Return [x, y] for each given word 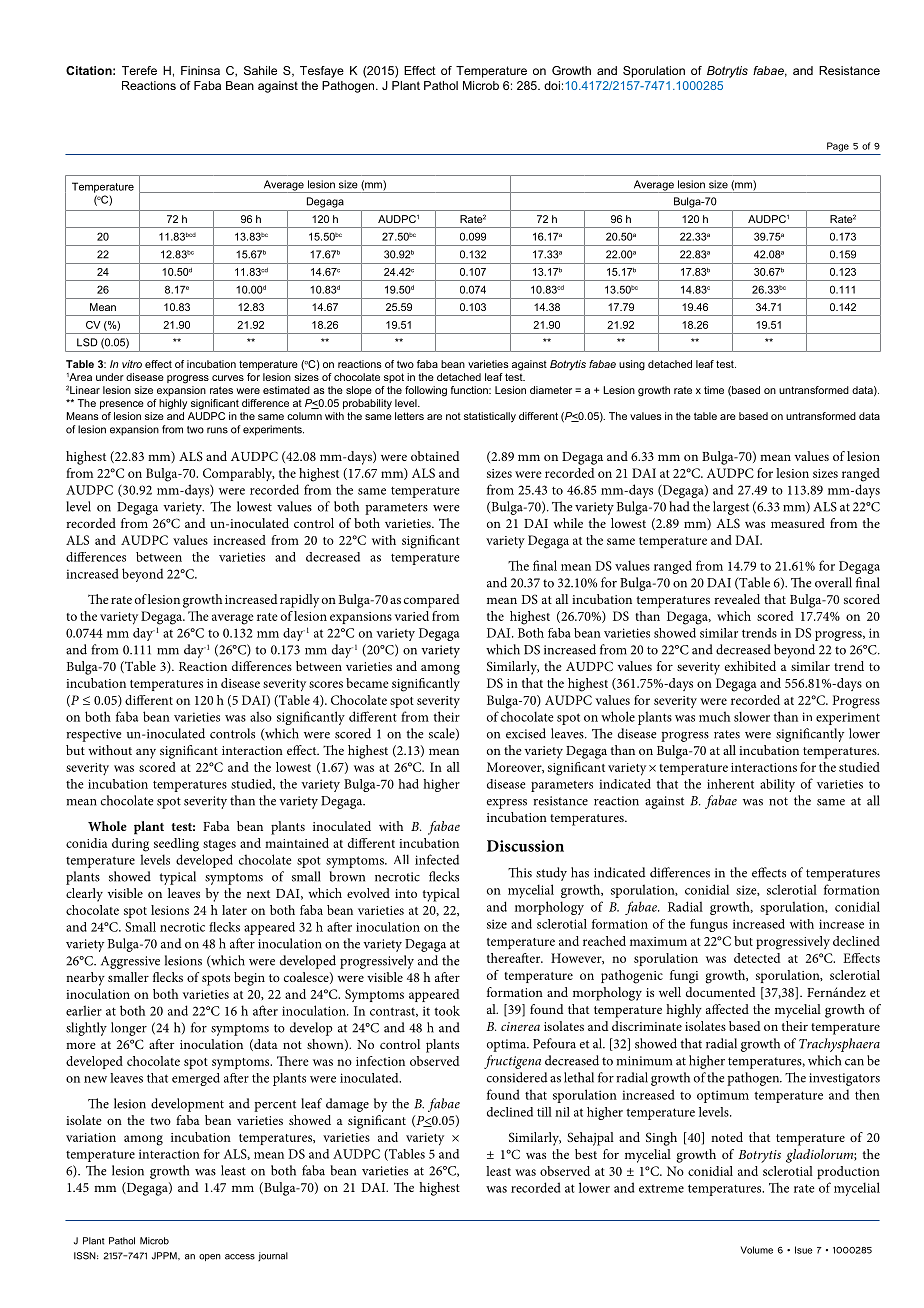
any [146, 753]
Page [838, 147]
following [426, 391]
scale [443, 734]
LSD [87, 342]
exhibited [750, 666]
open [210, 1257]
